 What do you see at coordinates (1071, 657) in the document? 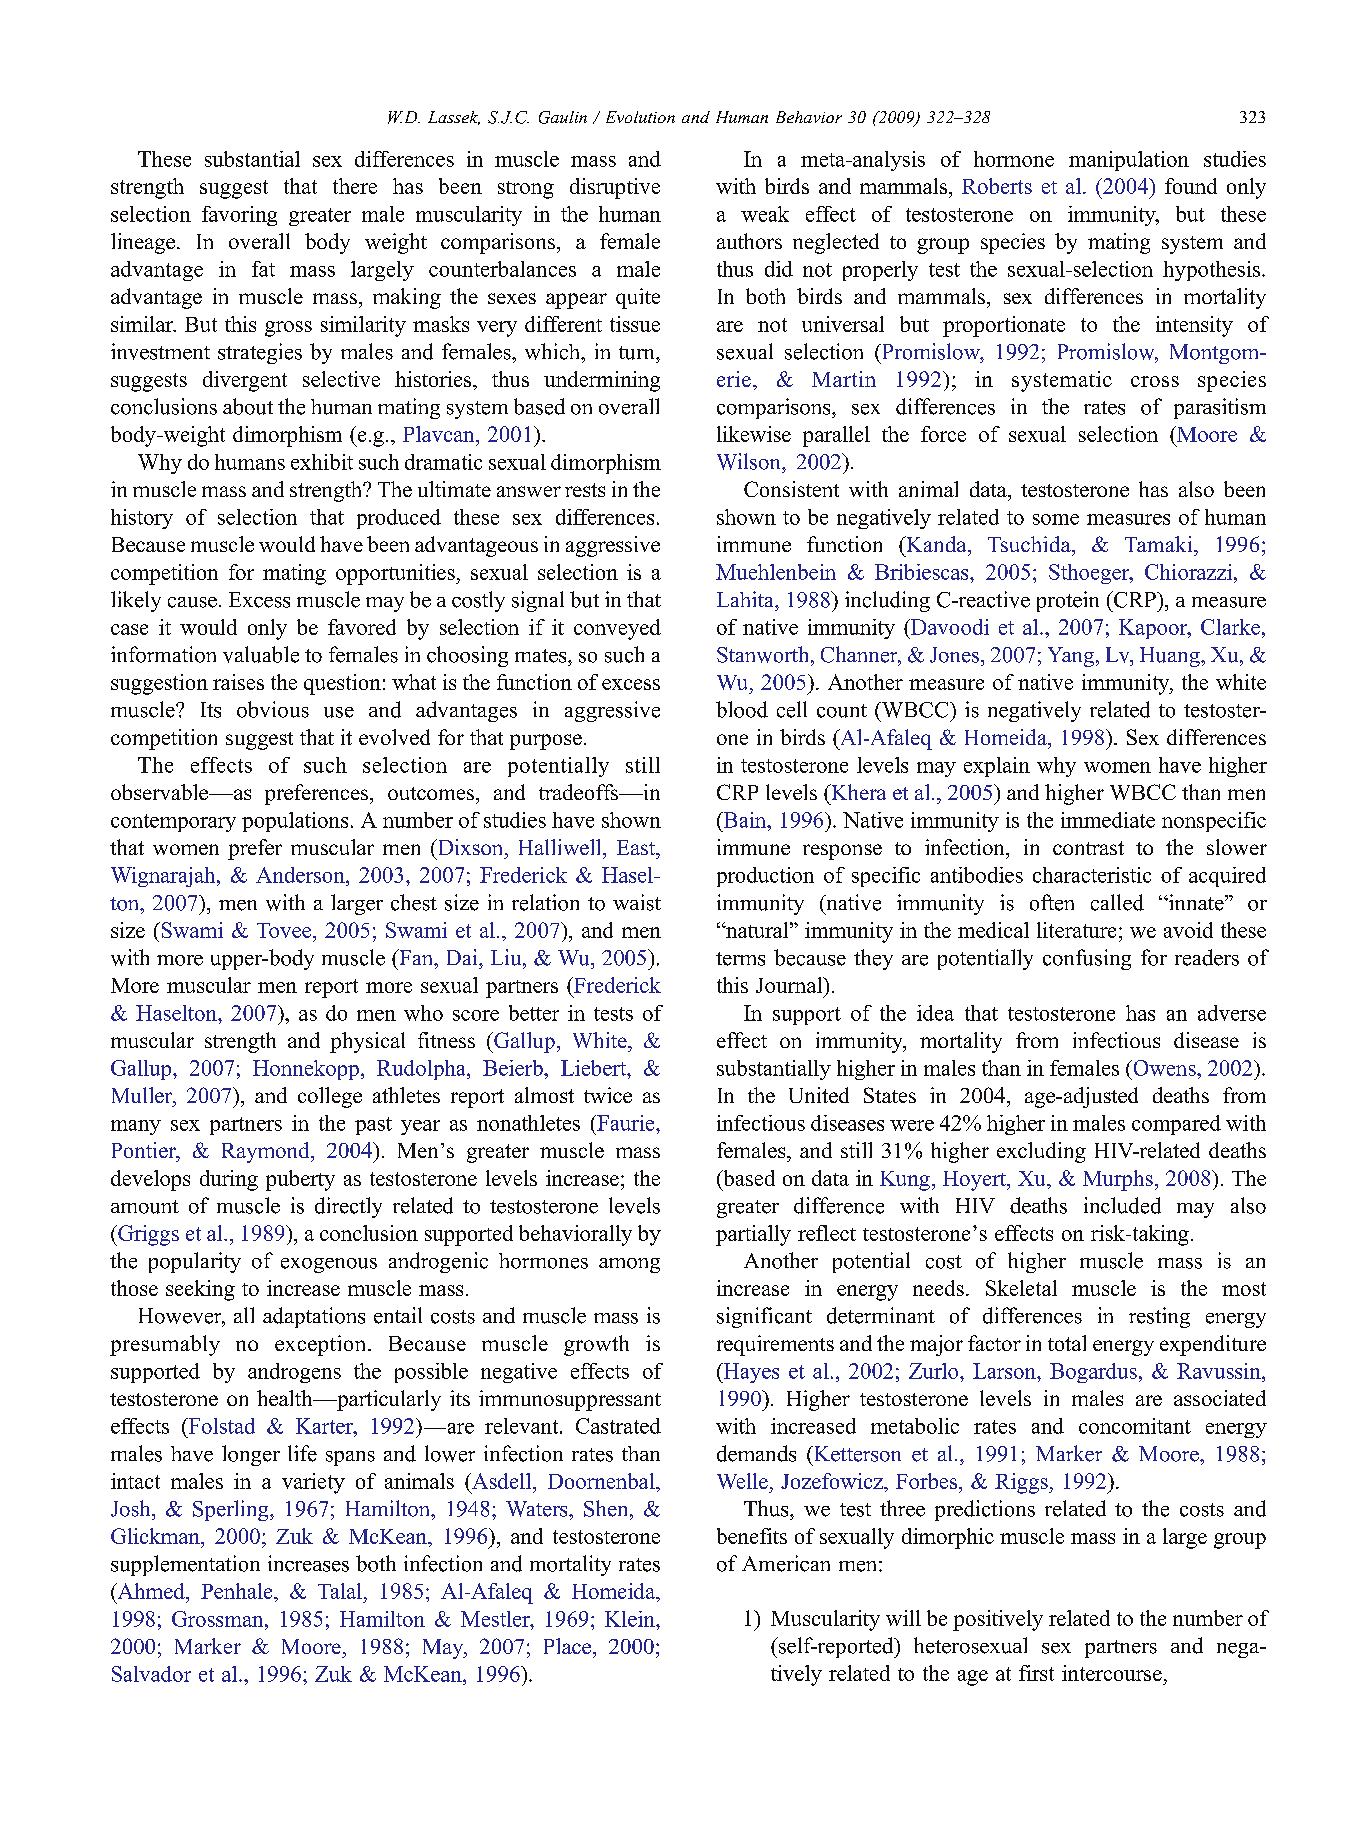
I see `Yang` at bounding box center [1071, 657].
